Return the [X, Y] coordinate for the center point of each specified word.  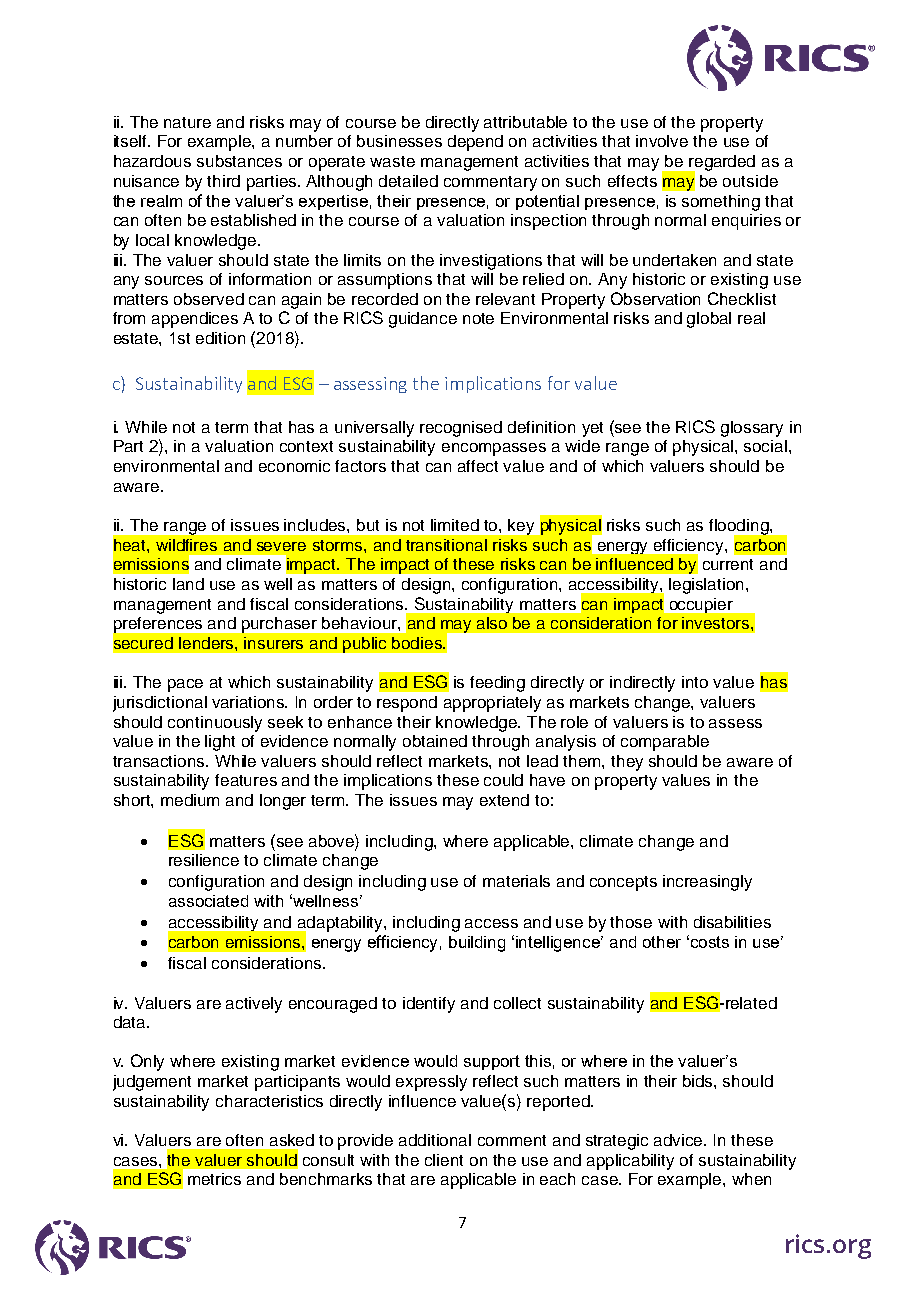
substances [239, 161]
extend [504, 800]
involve [662, 141]
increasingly [707, 883]
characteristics [269, 1101]
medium [190, 800]
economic [294, 466]
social [765, 446]
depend [475, 143]
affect [478, 466]
